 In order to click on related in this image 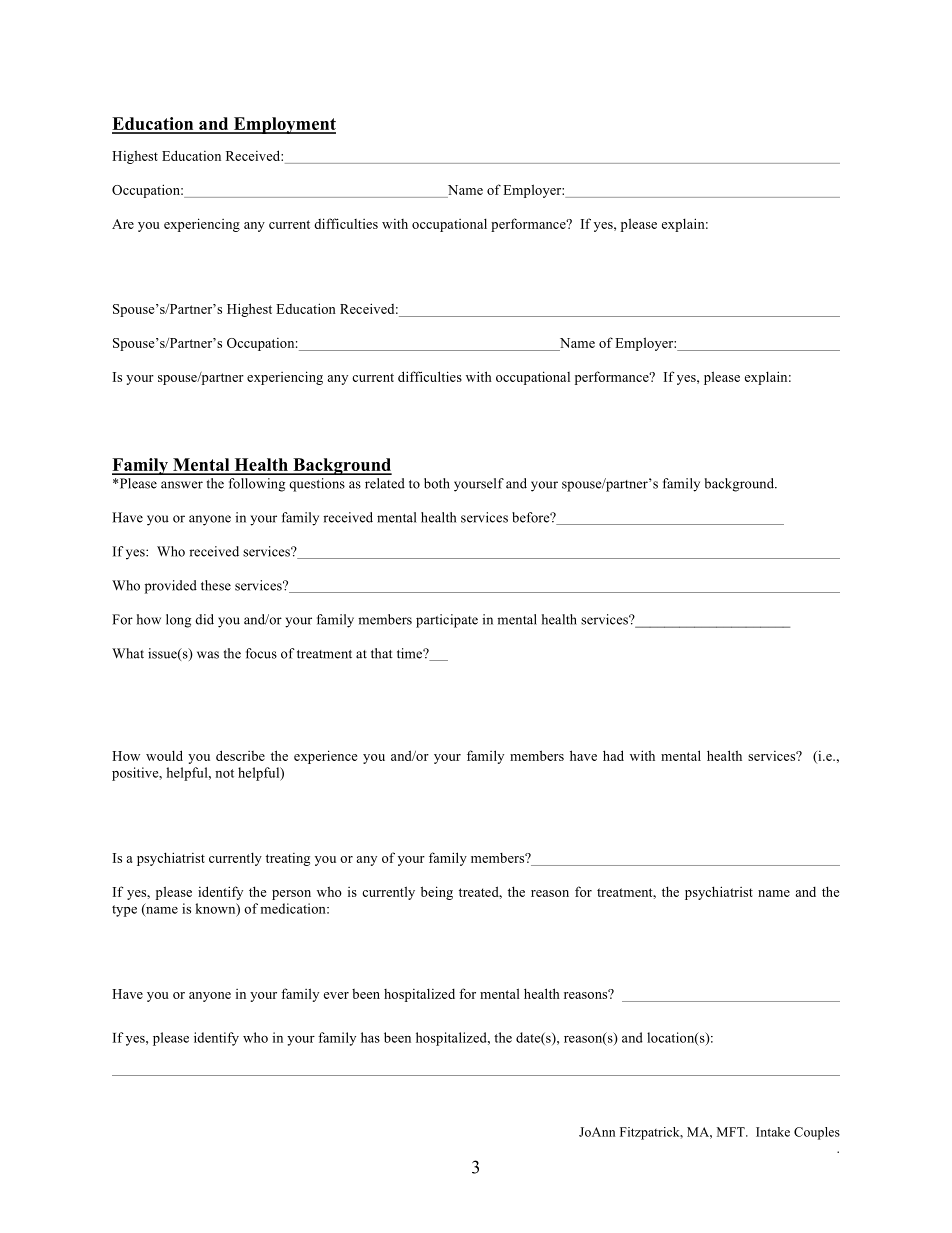, I will do `click(385, 483)`.
